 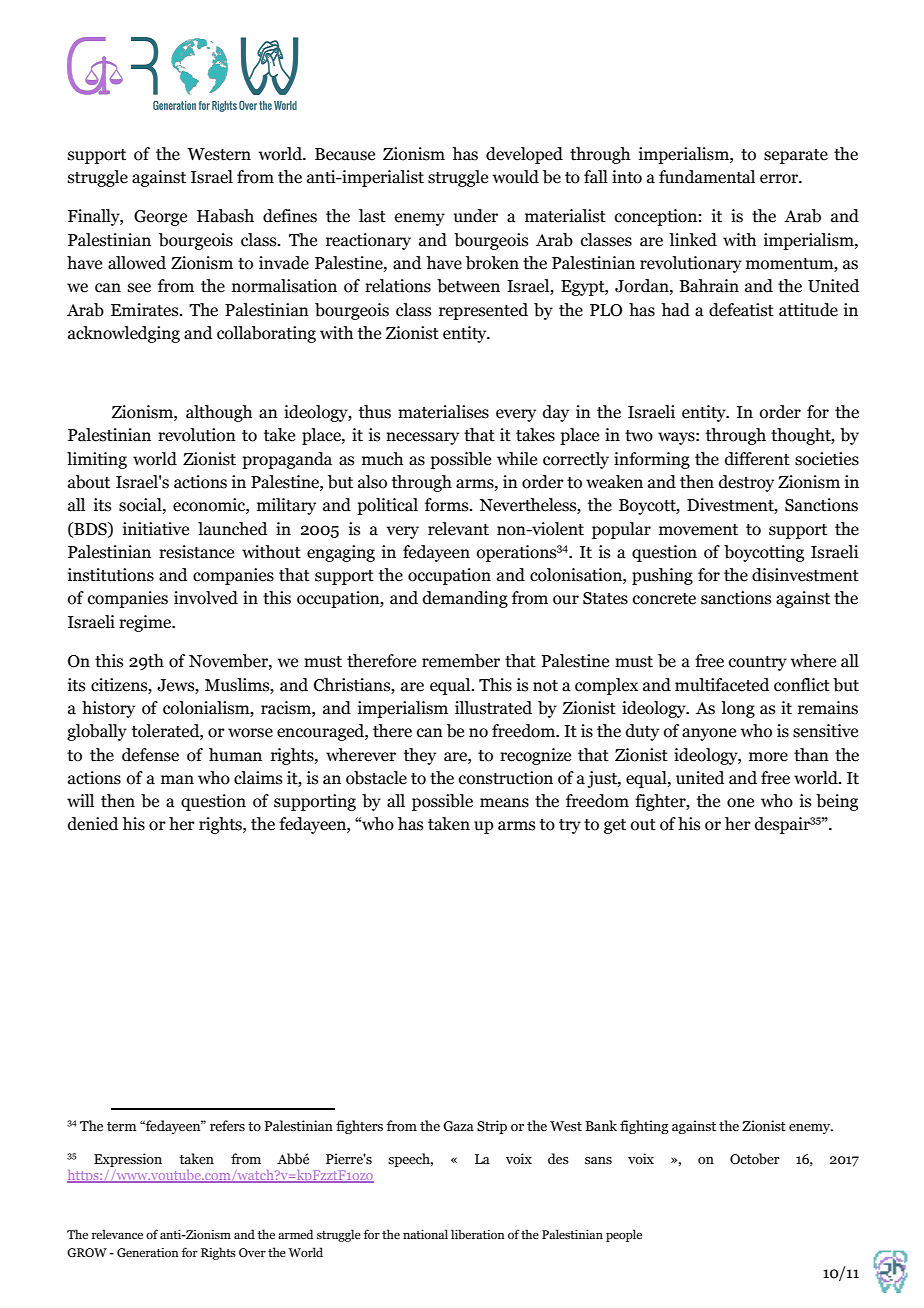 What do you see at coordinates (160, 218) in the screenshot?
I see `George` at bounding box center [160, 218].
